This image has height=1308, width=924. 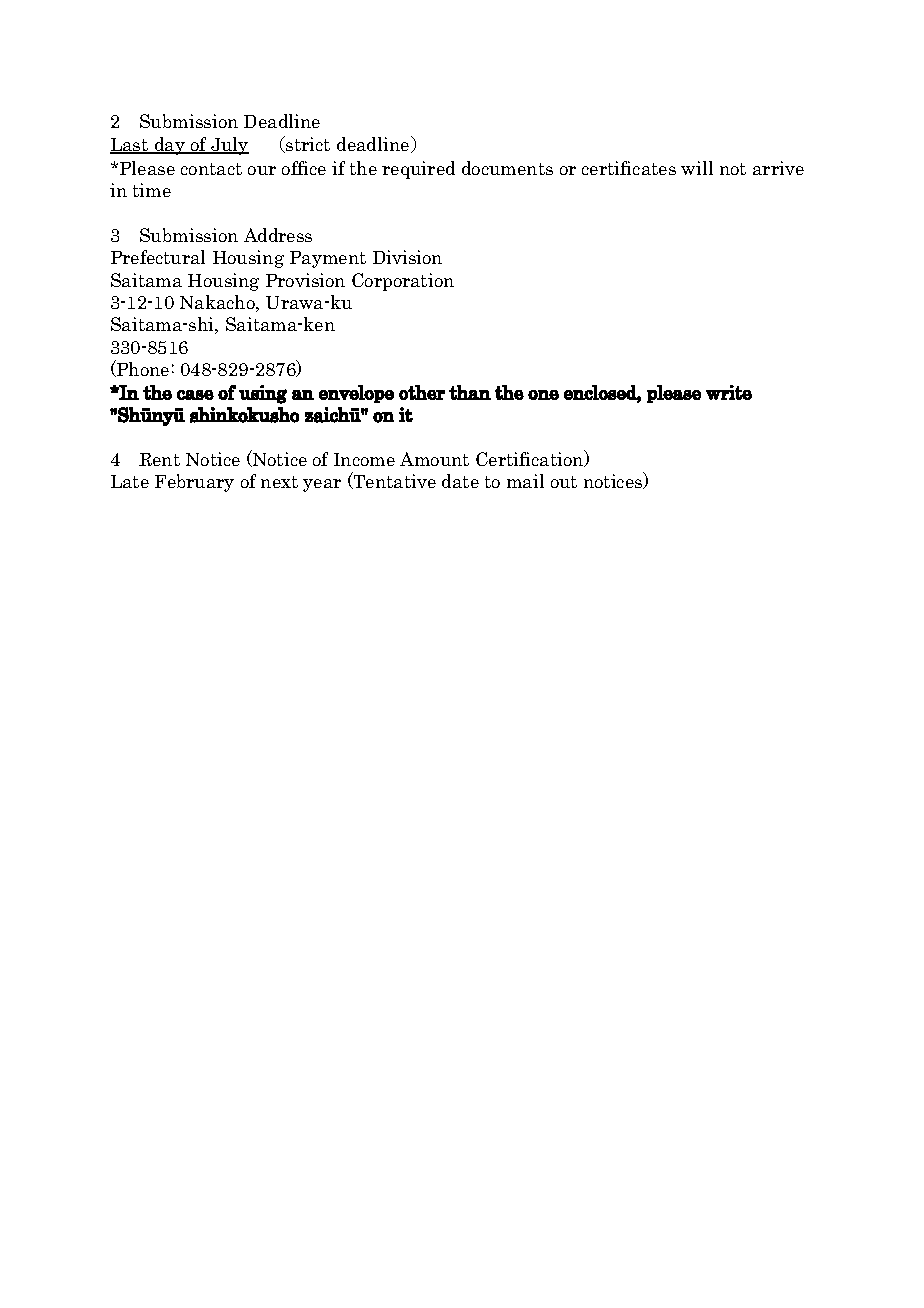 I want to click on certificates, so click(x=629, y=168).
